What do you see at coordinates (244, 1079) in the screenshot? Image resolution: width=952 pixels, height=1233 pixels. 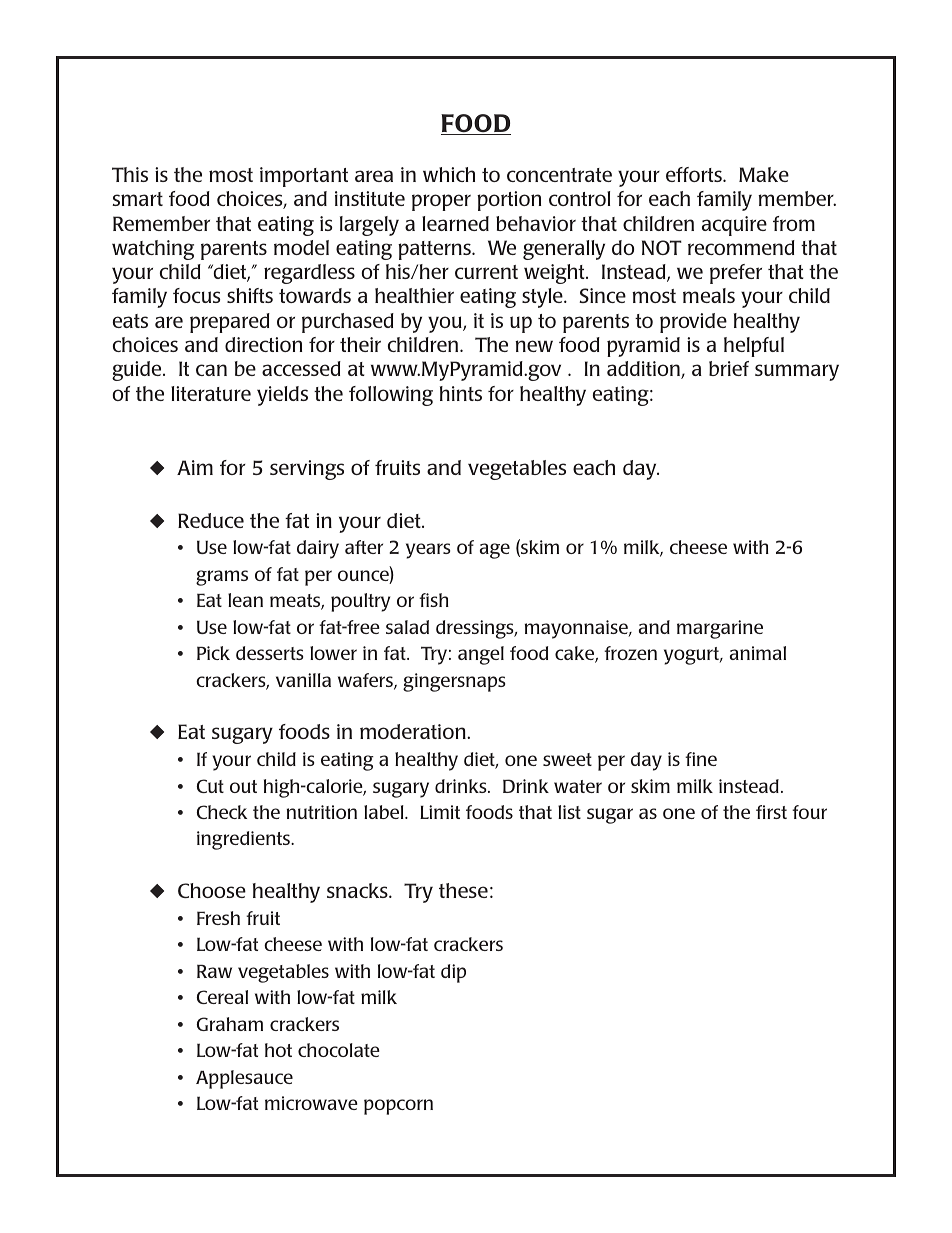 I see `Applesauce` at bounding box center [244, 1079].
